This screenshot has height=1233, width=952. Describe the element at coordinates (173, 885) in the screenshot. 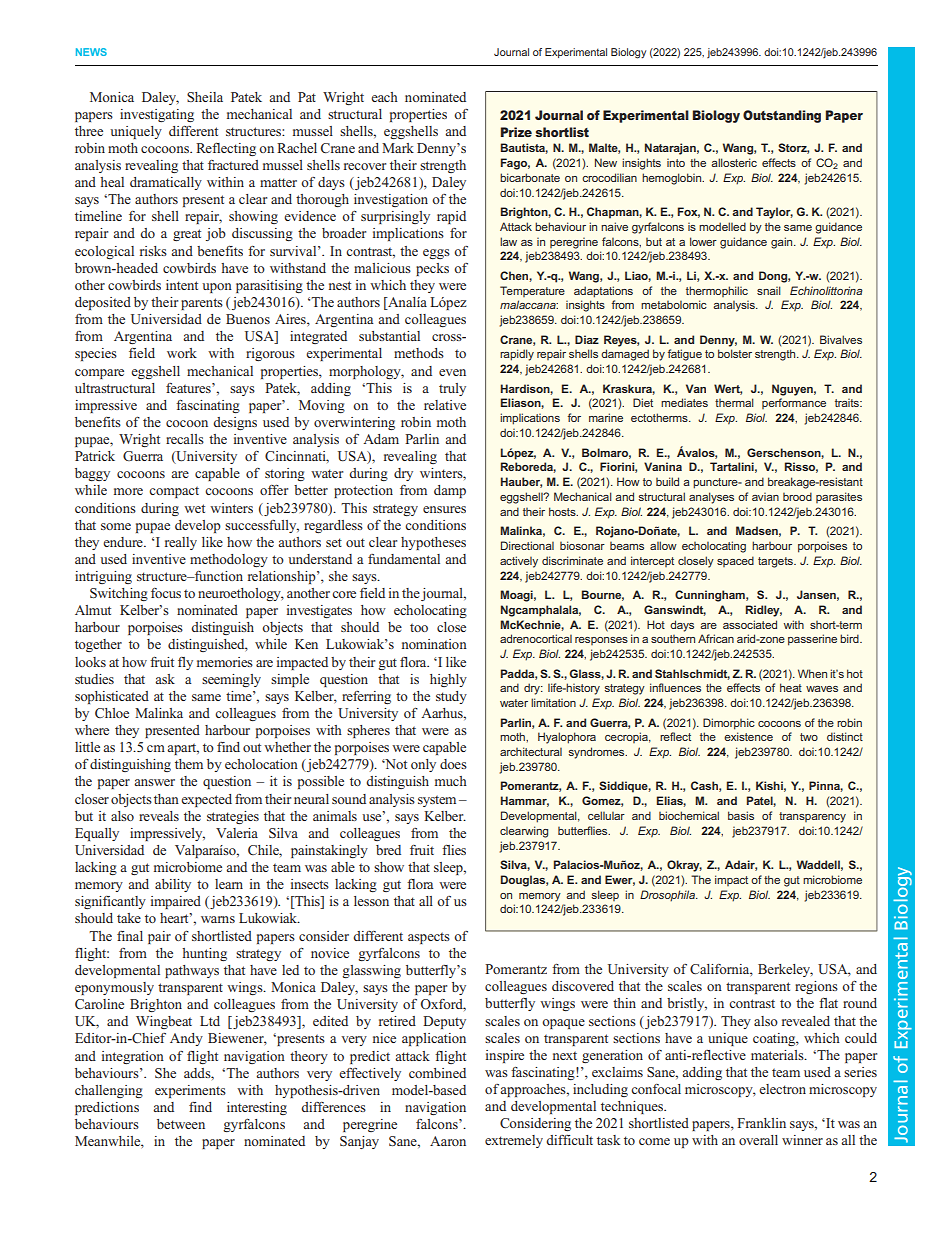

I see `ability` at that location.
